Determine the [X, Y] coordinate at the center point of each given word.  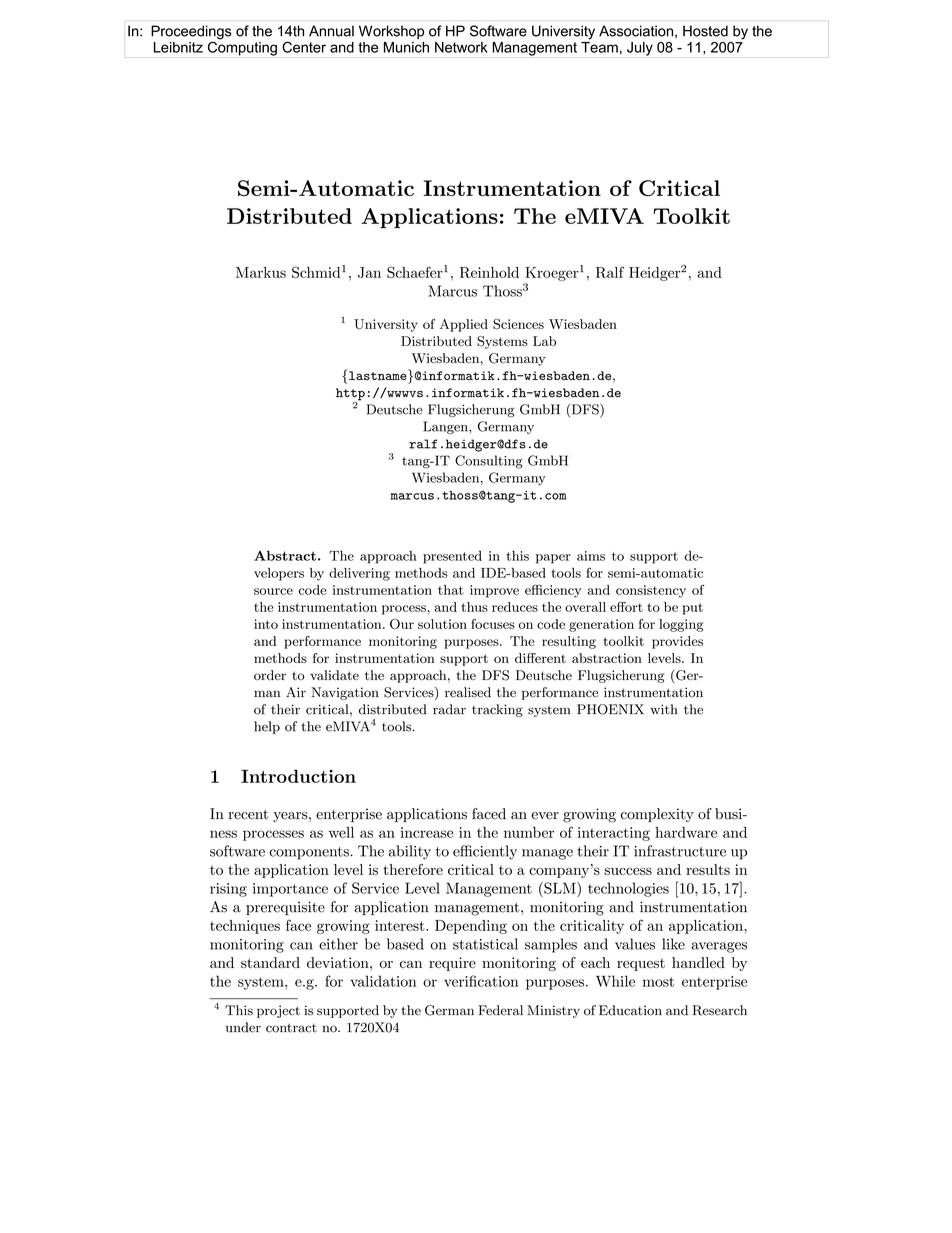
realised [468, 692]
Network [461, 47]
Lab [544, 341]
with [664, 709]
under [243, 1027]
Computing [242, 47]
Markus [261, 272]
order [270, 675]
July [640, 49]
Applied [464, 325]
